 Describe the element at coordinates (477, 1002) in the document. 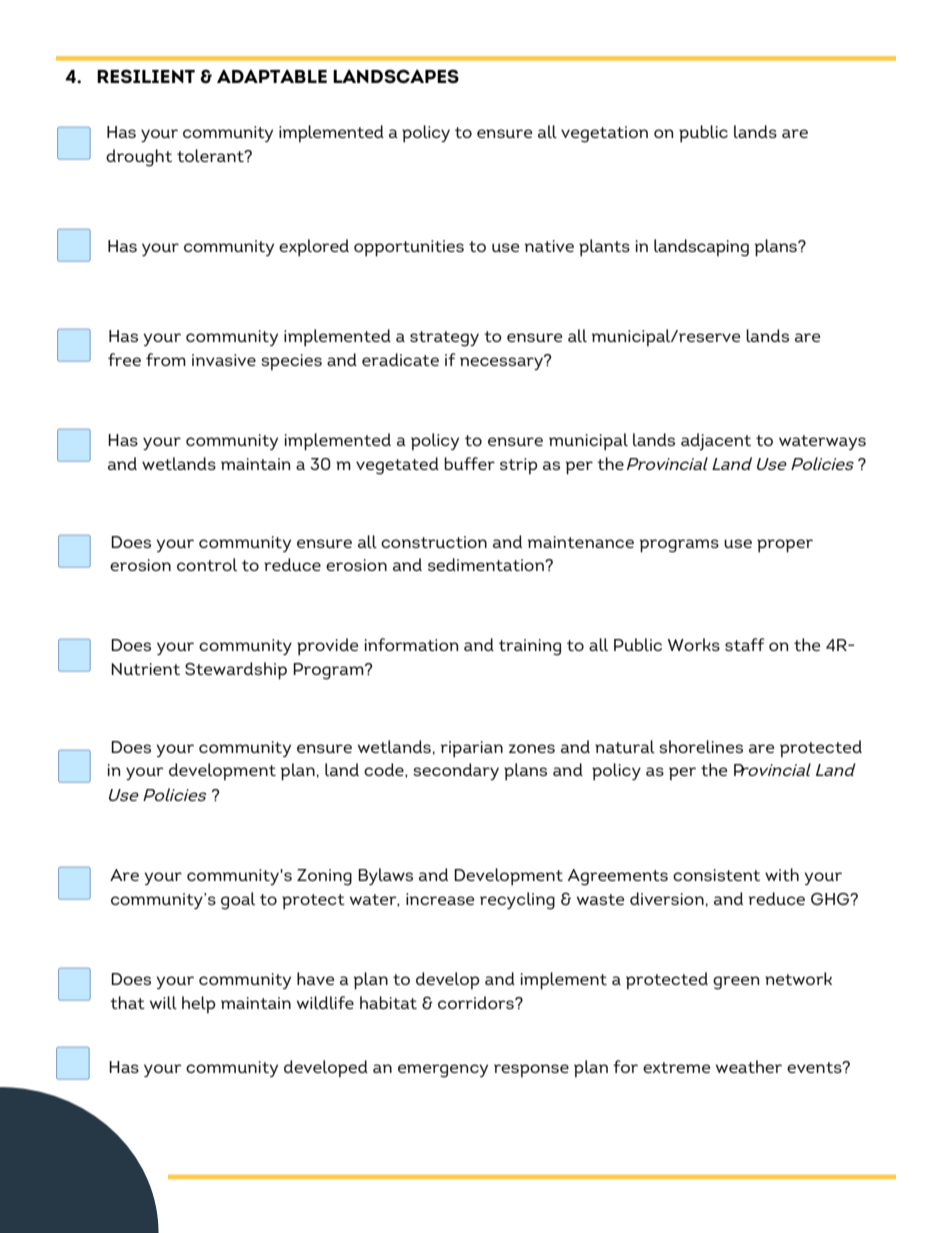

I see `corridors` at that location.
